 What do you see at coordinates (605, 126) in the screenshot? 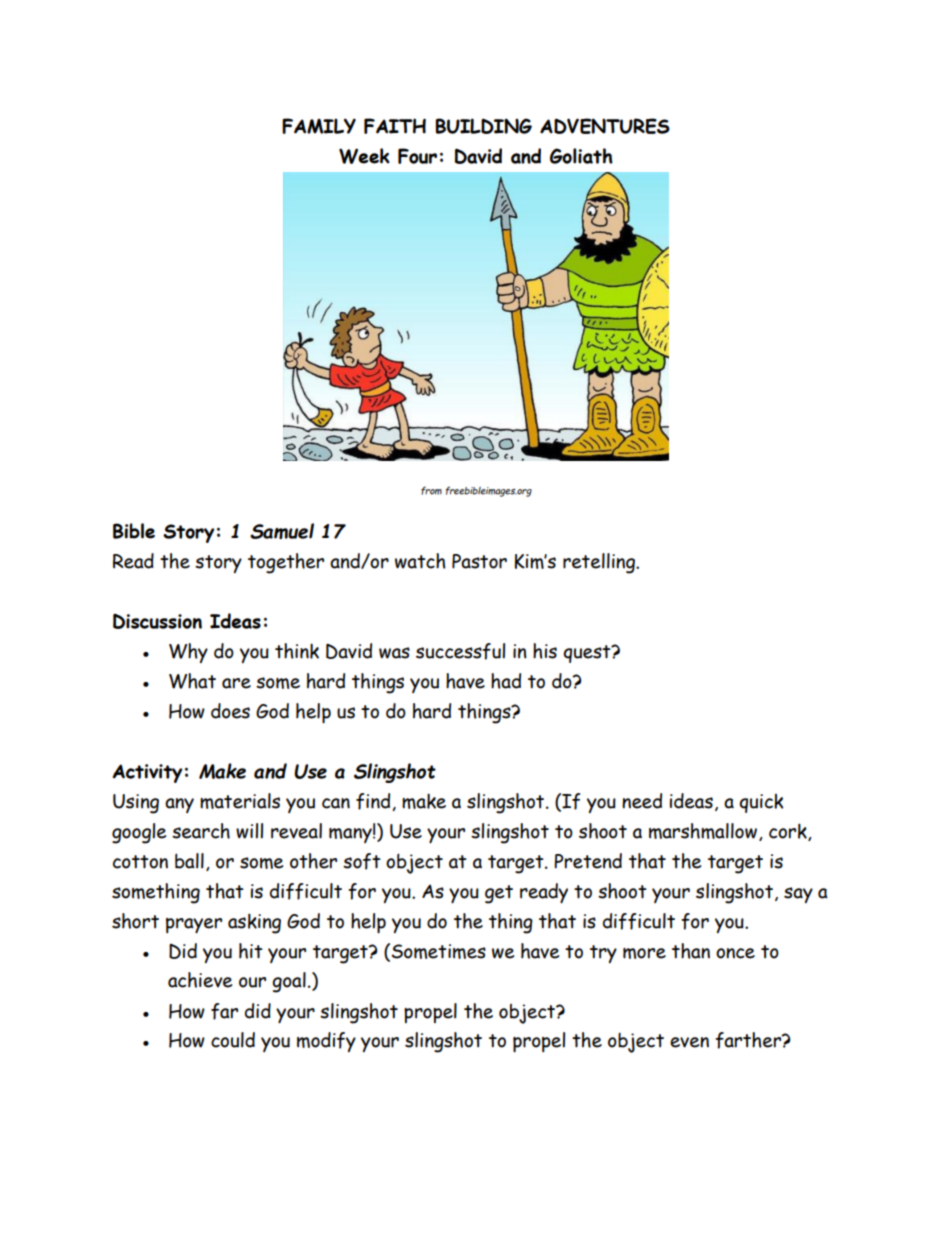
I see `ADVENTURES` at bounding box center [605, 126].
